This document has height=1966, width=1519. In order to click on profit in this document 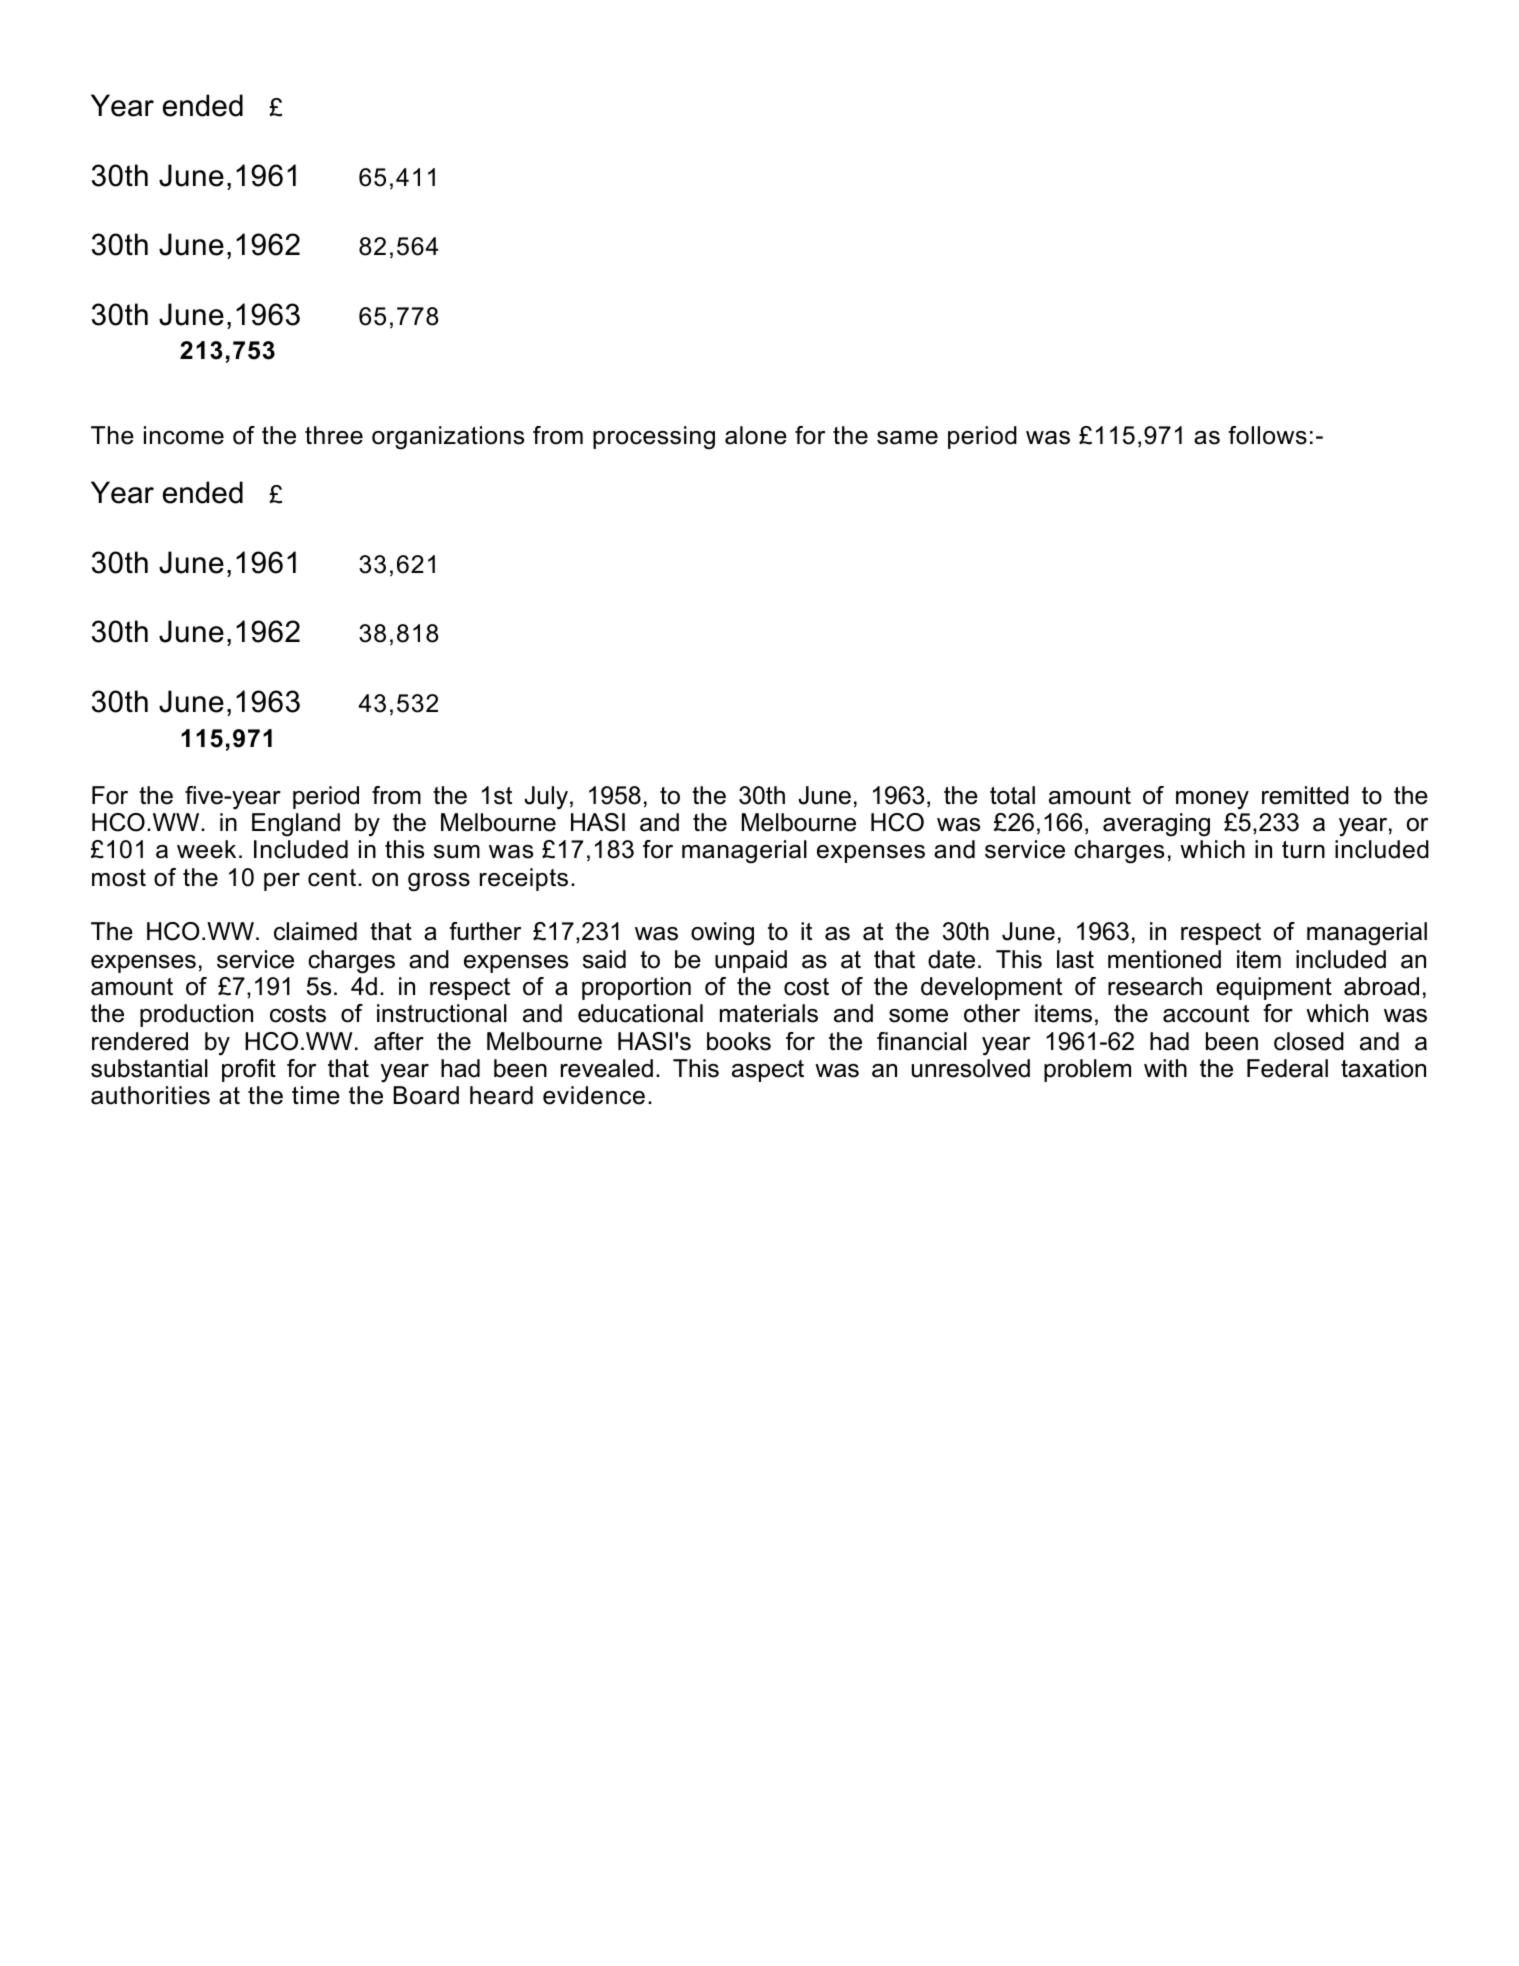, I will do `click(249, 1070)`.
